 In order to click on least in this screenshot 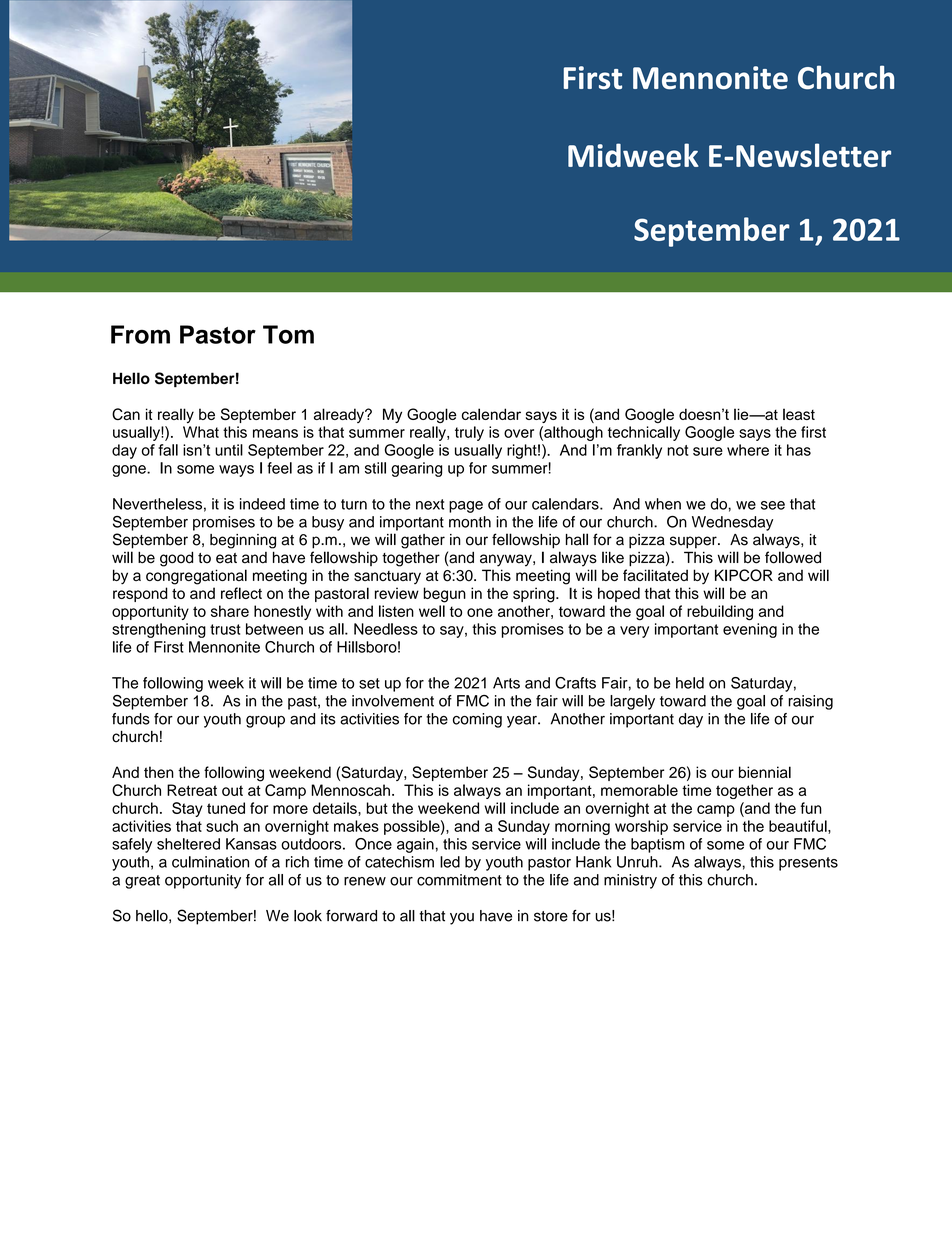, I will do `click(799, 414)`.
